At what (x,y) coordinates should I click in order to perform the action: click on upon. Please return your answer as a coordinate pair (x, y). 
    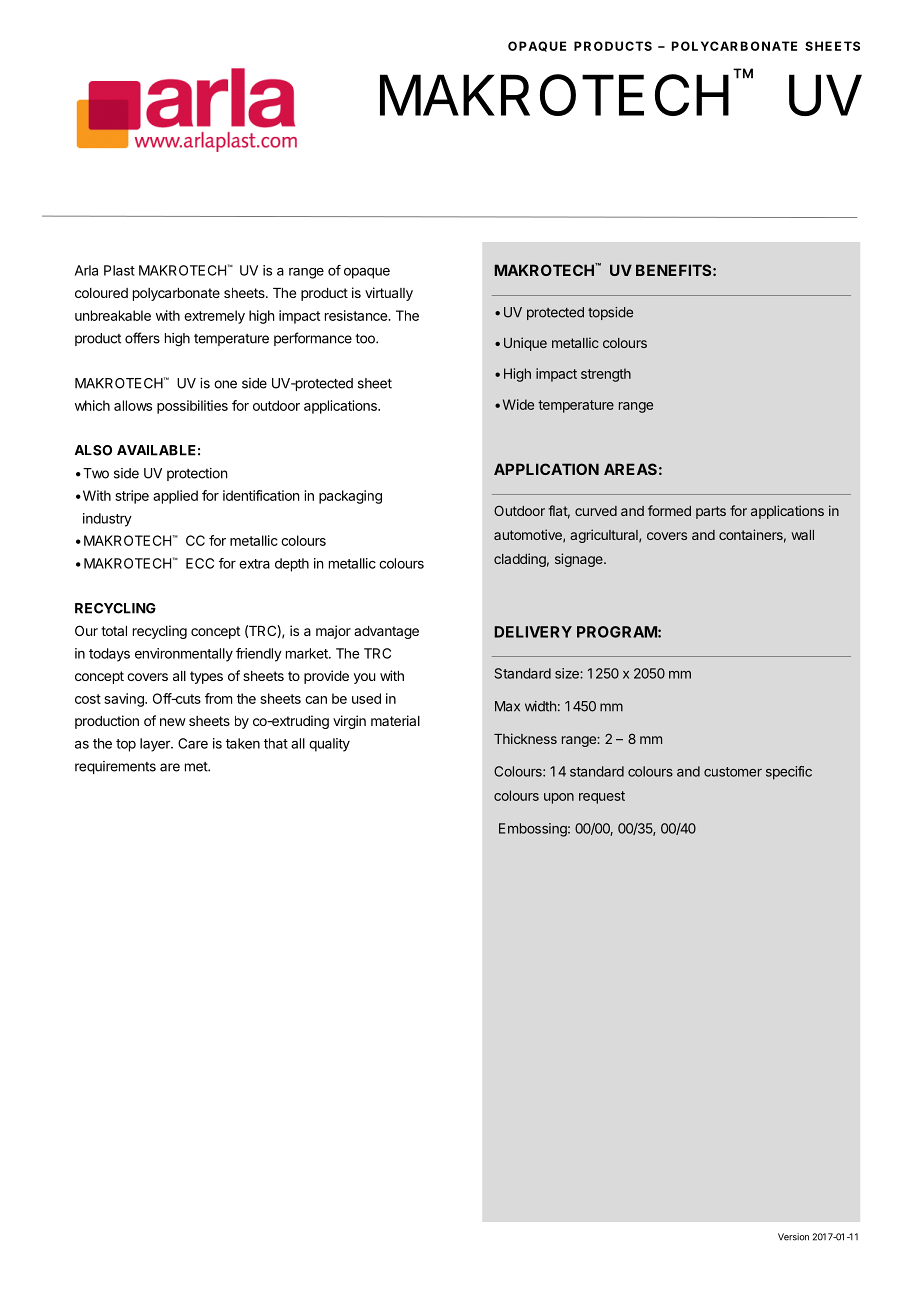
    Looking at the image, I should click on (559, 798).
